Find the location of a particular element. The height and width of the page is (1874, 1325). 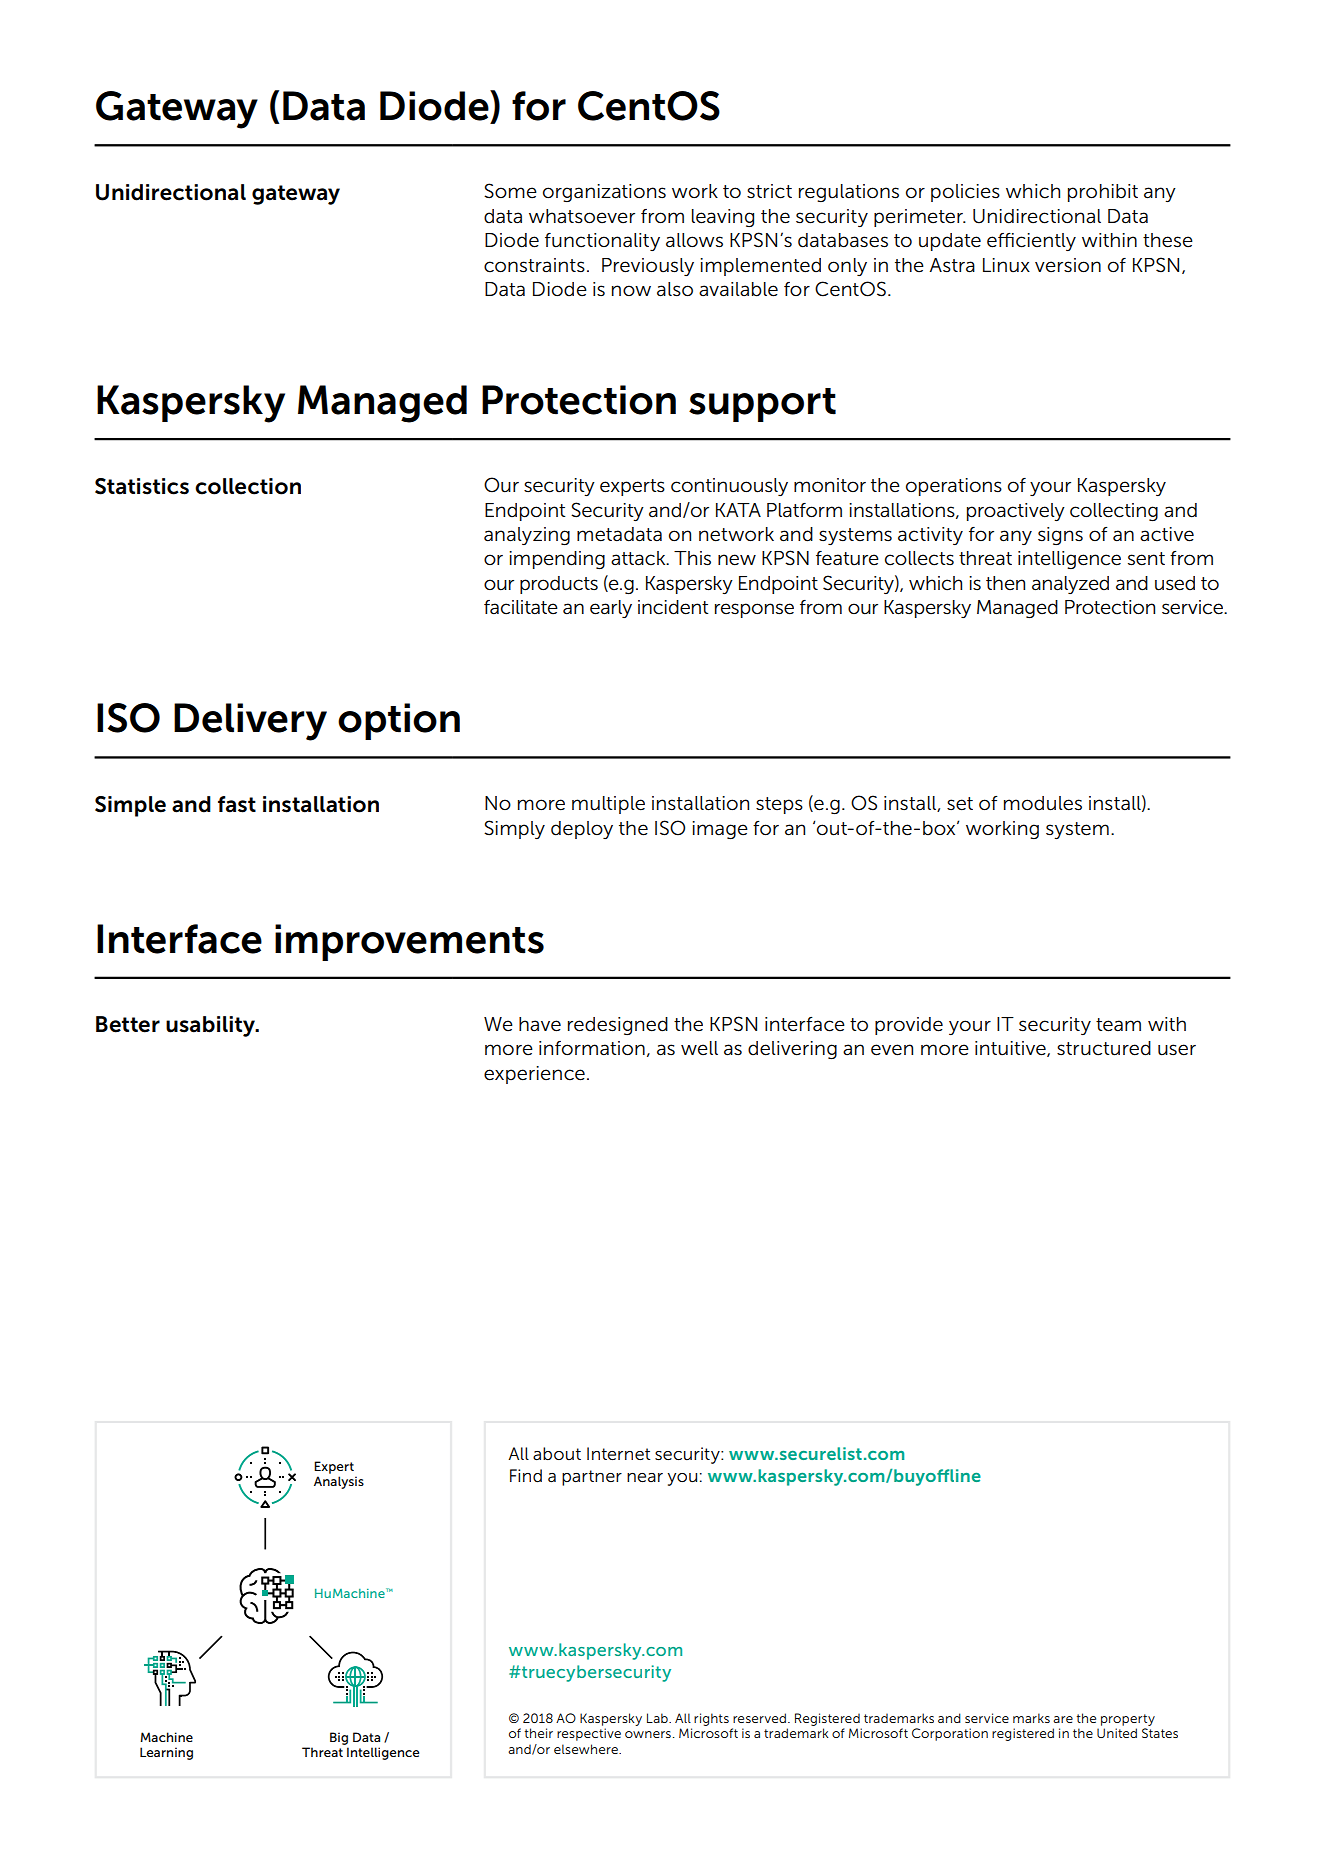

efficiently is located at coordinates (1031, 242).
